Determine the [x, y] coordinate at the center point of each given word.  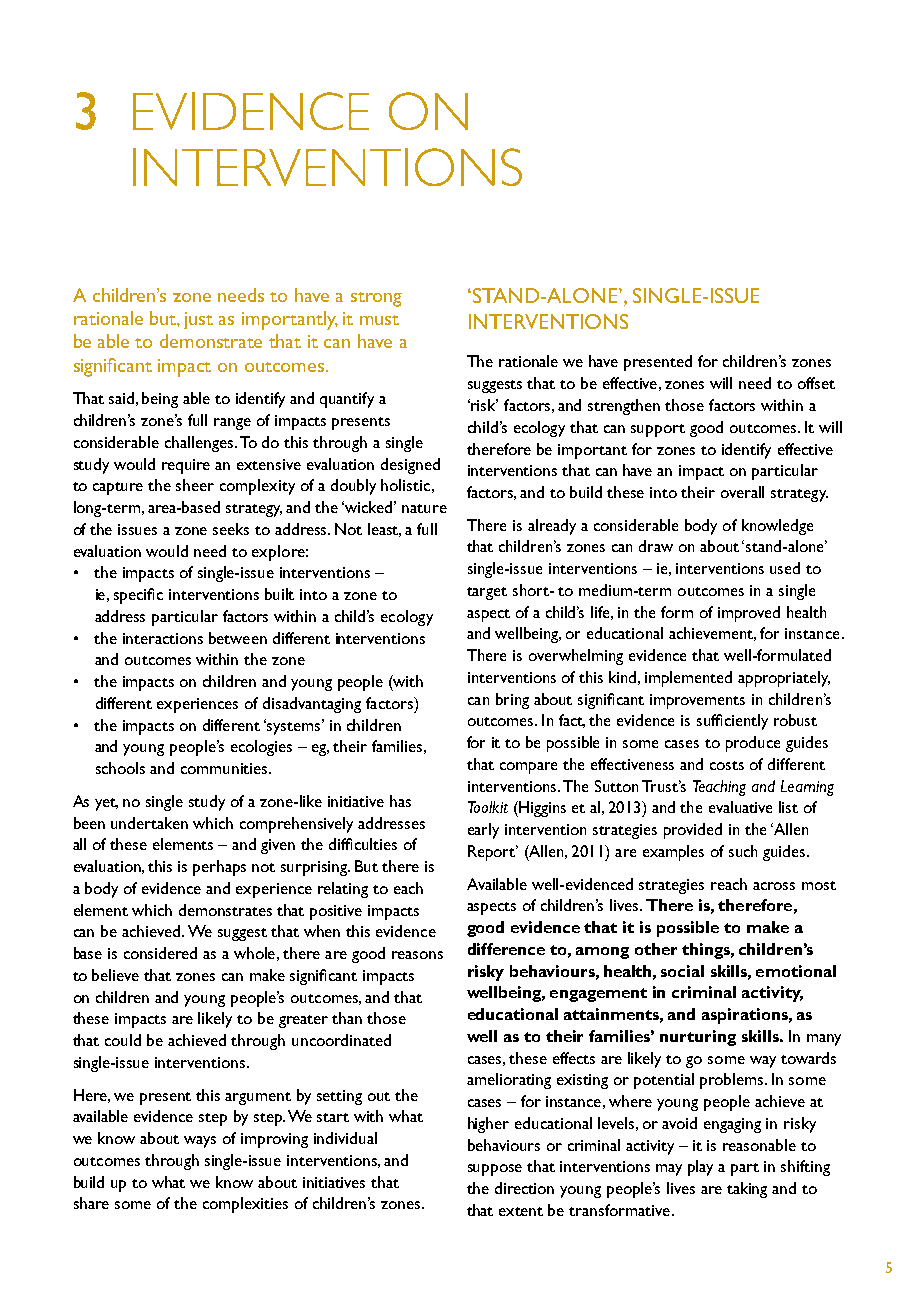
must [379, 320]
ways [200, 1142]
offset [816, 383]
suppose [495, 1170]
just [198, 320]
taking [747, 1190]
